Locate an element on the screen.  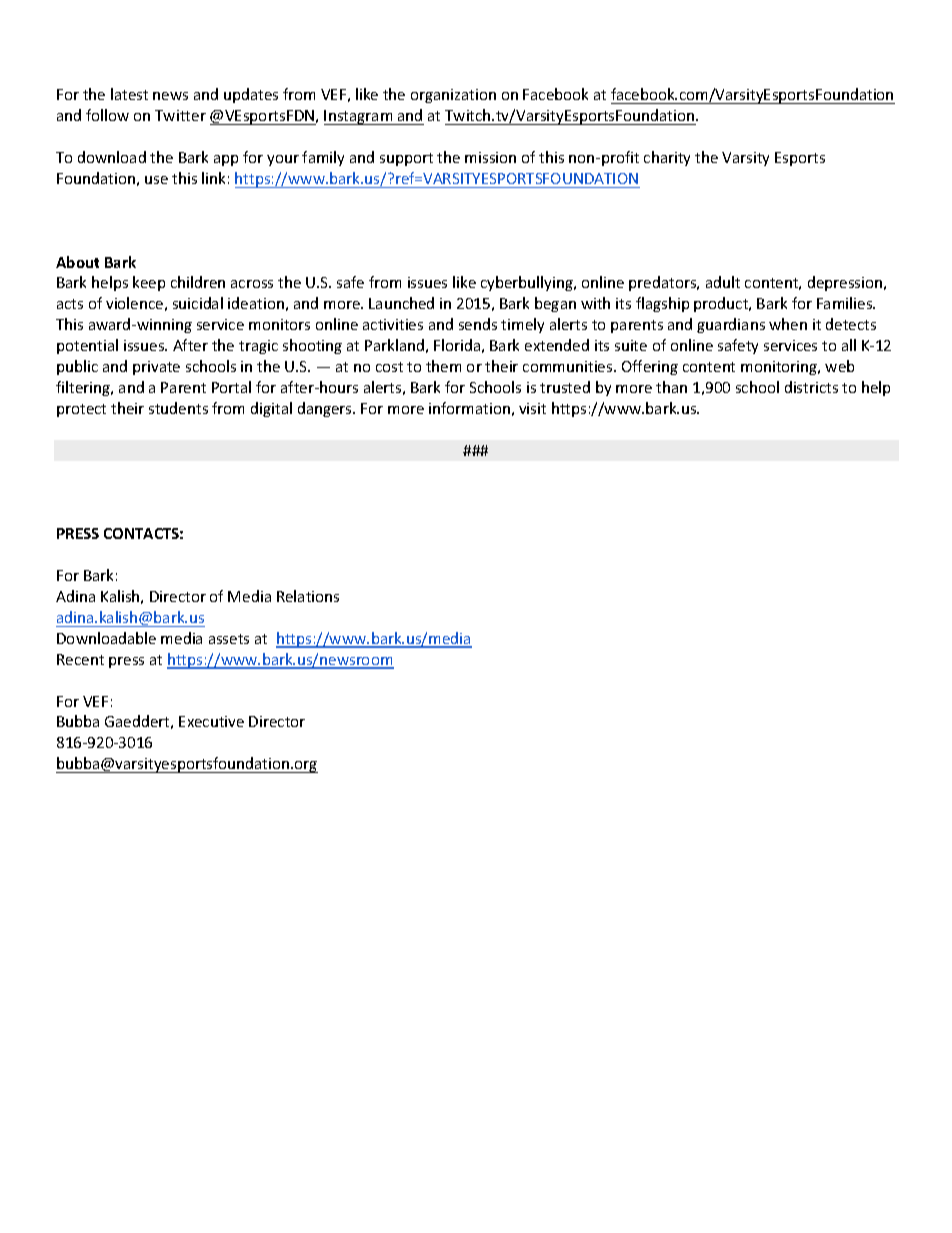
charity is located at coordinates (667, 158).
